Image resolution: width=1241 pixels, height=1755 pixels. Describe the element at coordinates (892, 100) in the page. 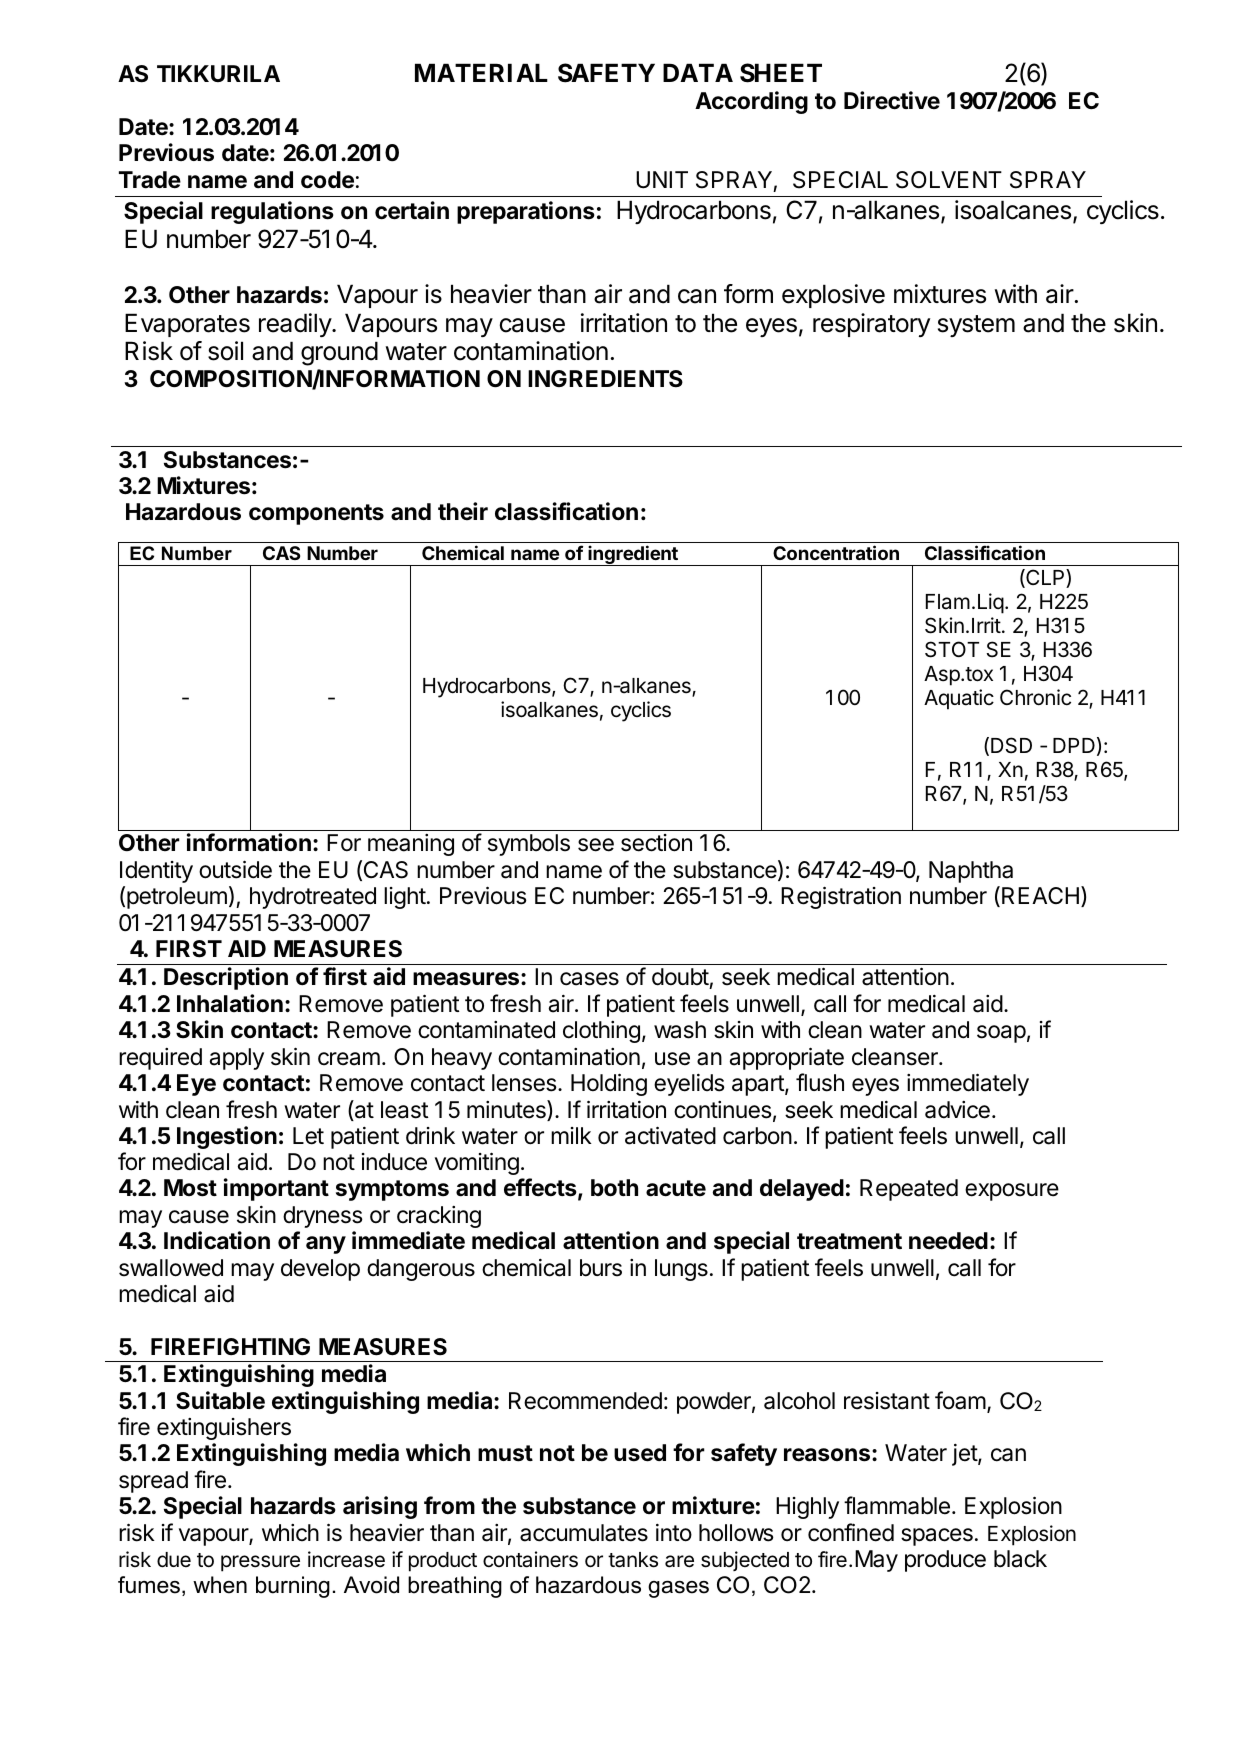

I see `Directive` at that location.
